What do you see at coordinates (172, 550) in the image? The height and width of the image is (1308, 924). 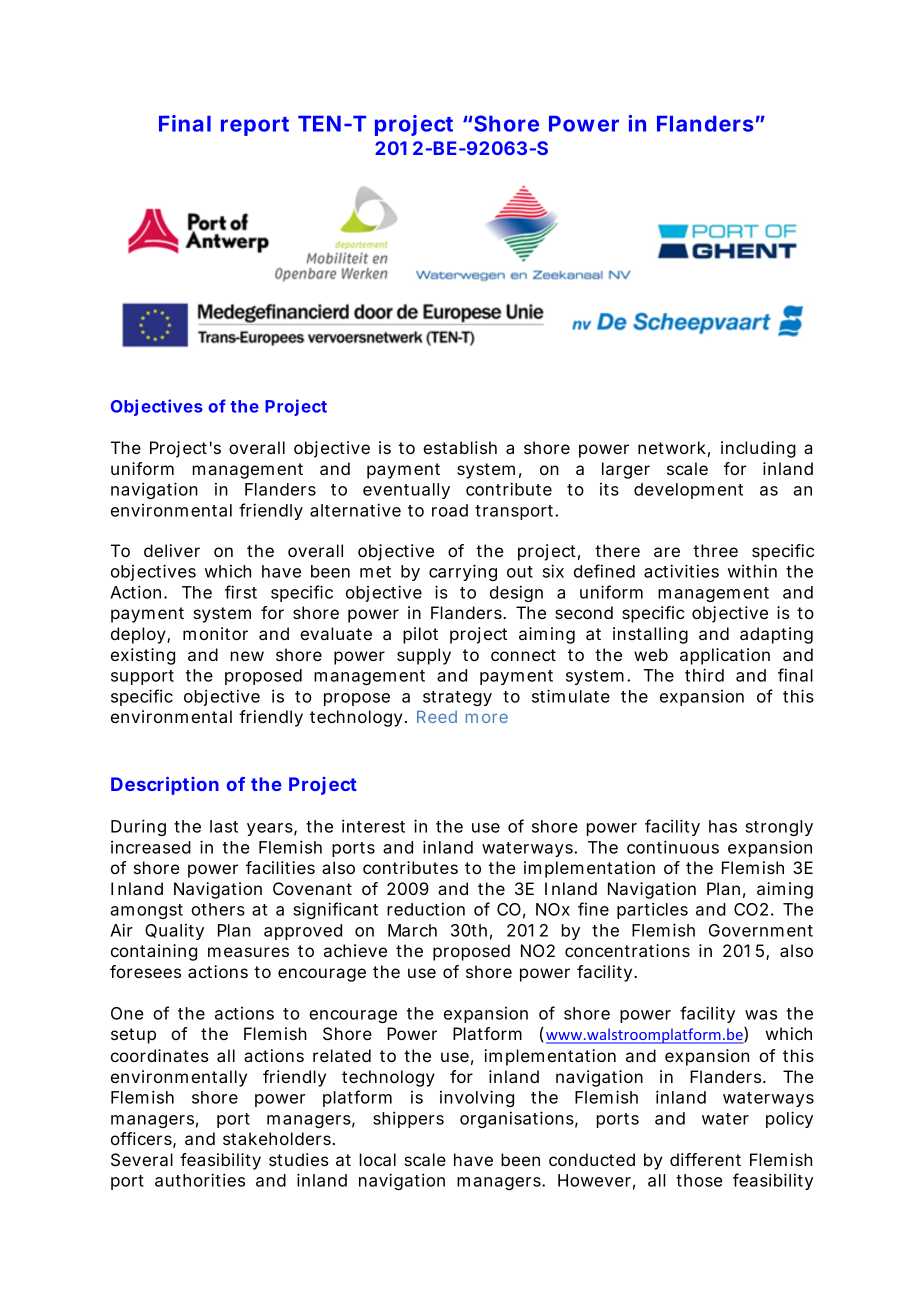 I see `deliver` at bounding box center [172, 550].
